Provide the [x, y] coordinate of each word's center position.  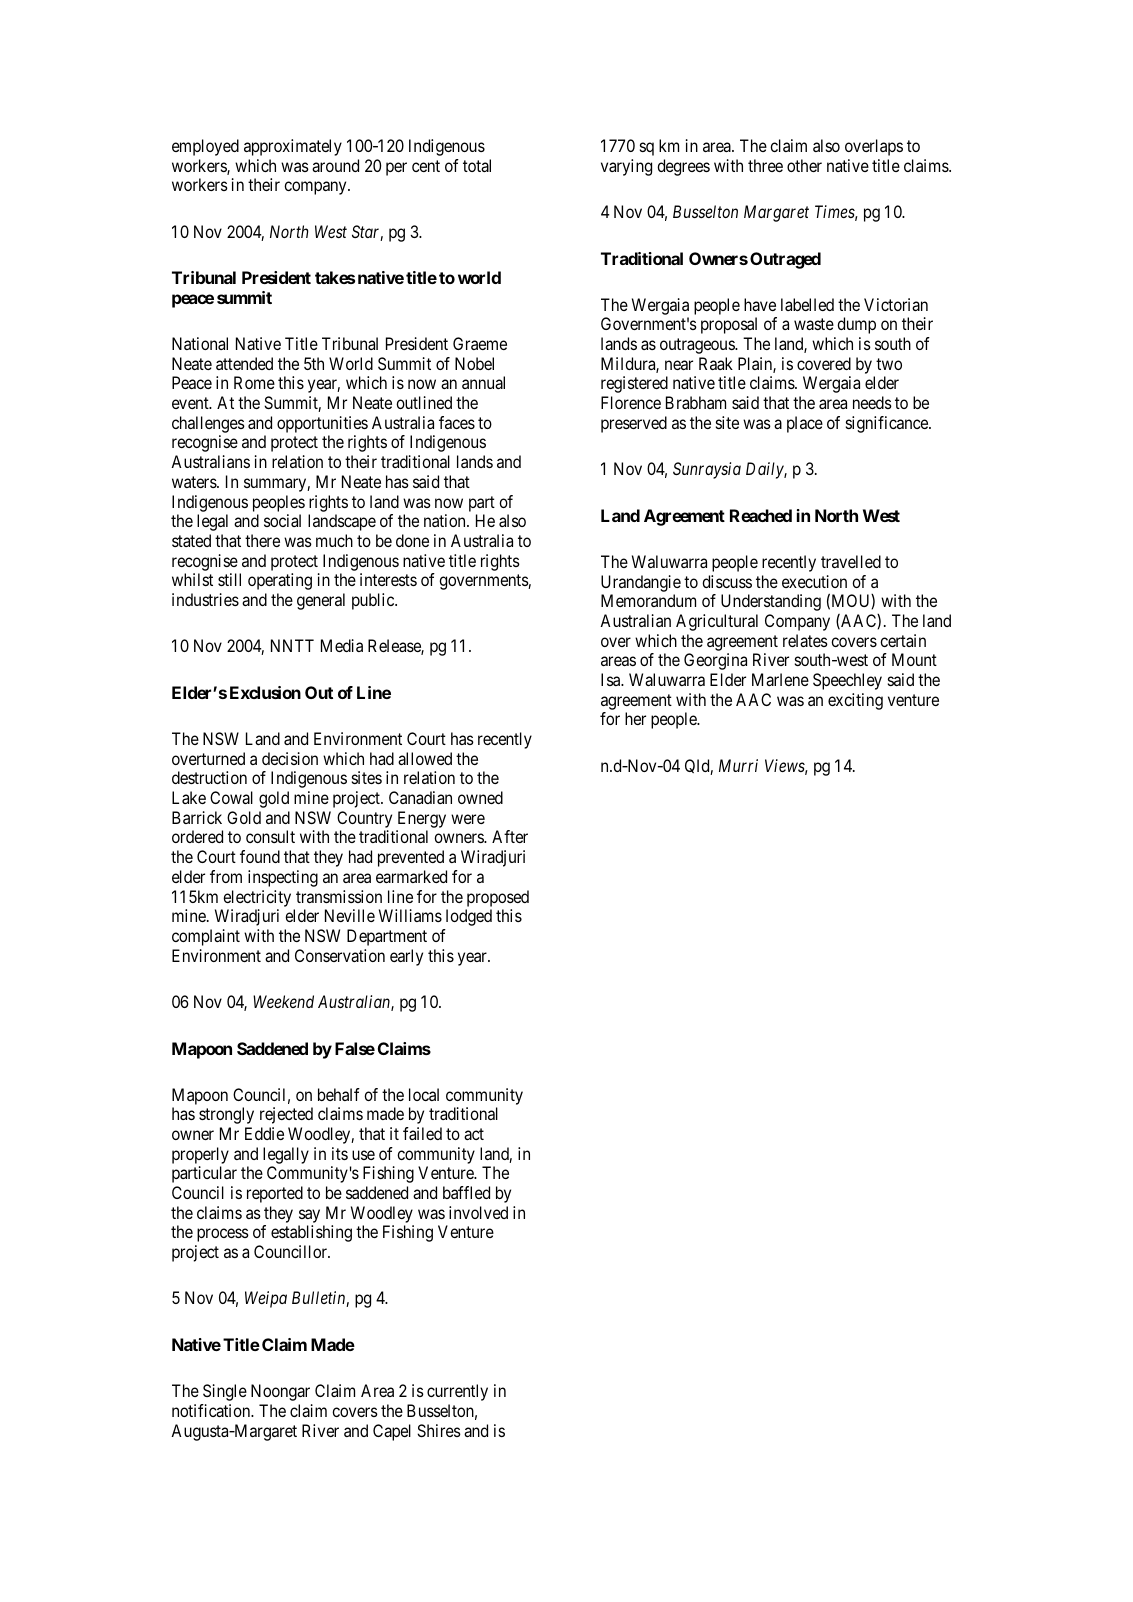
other [804, 165]
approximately [293, 147]
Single [225, 1392]
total [477, 165]
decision [290, 758]
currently [457, 1392]
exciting [855, 701]
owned [480, 797]
